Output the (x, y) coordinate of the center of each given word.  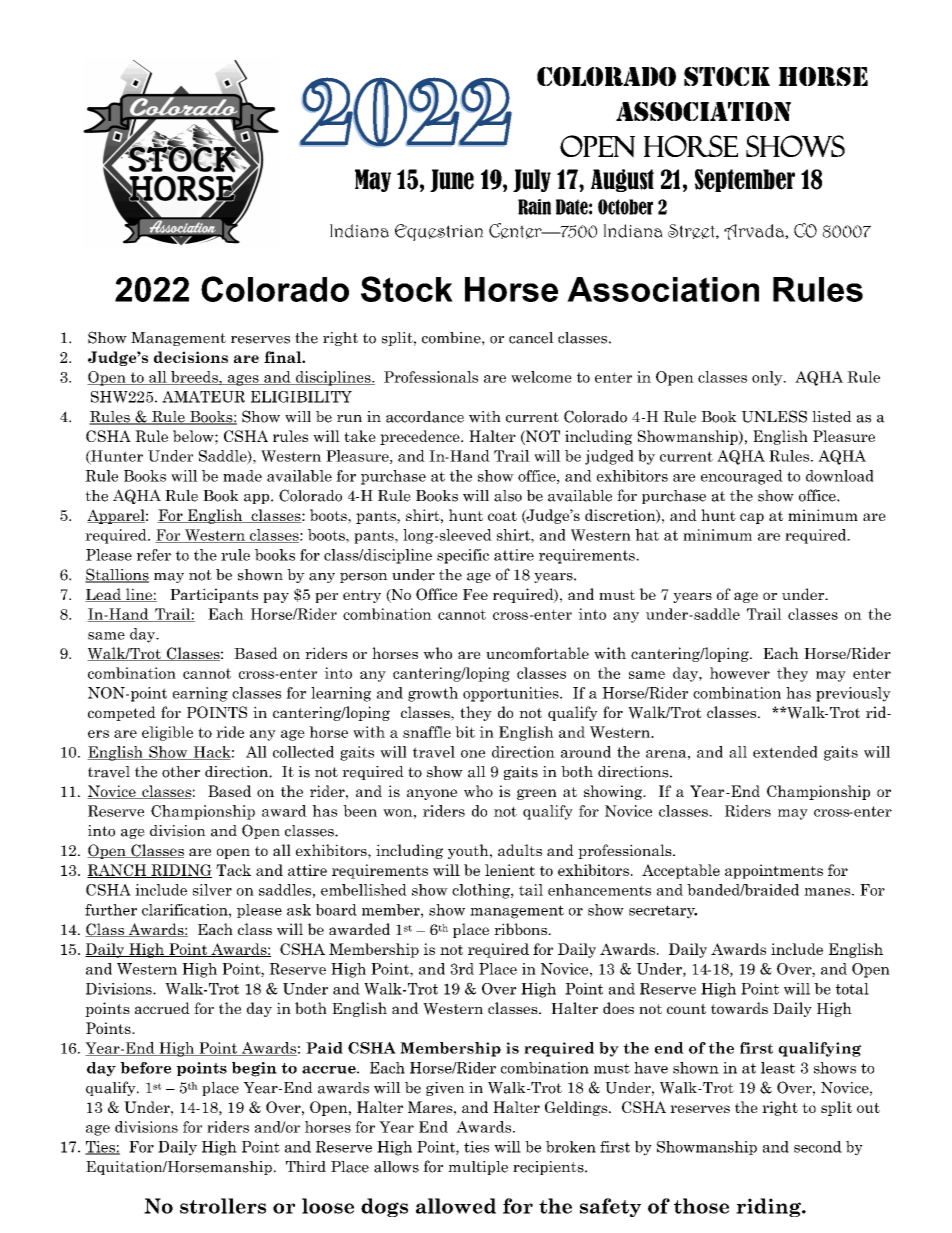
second (818, 1147)
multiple (478, 1168)
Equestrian (439, 232)
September (745, 180)
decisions (191, 357)
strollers (223, 1206)
